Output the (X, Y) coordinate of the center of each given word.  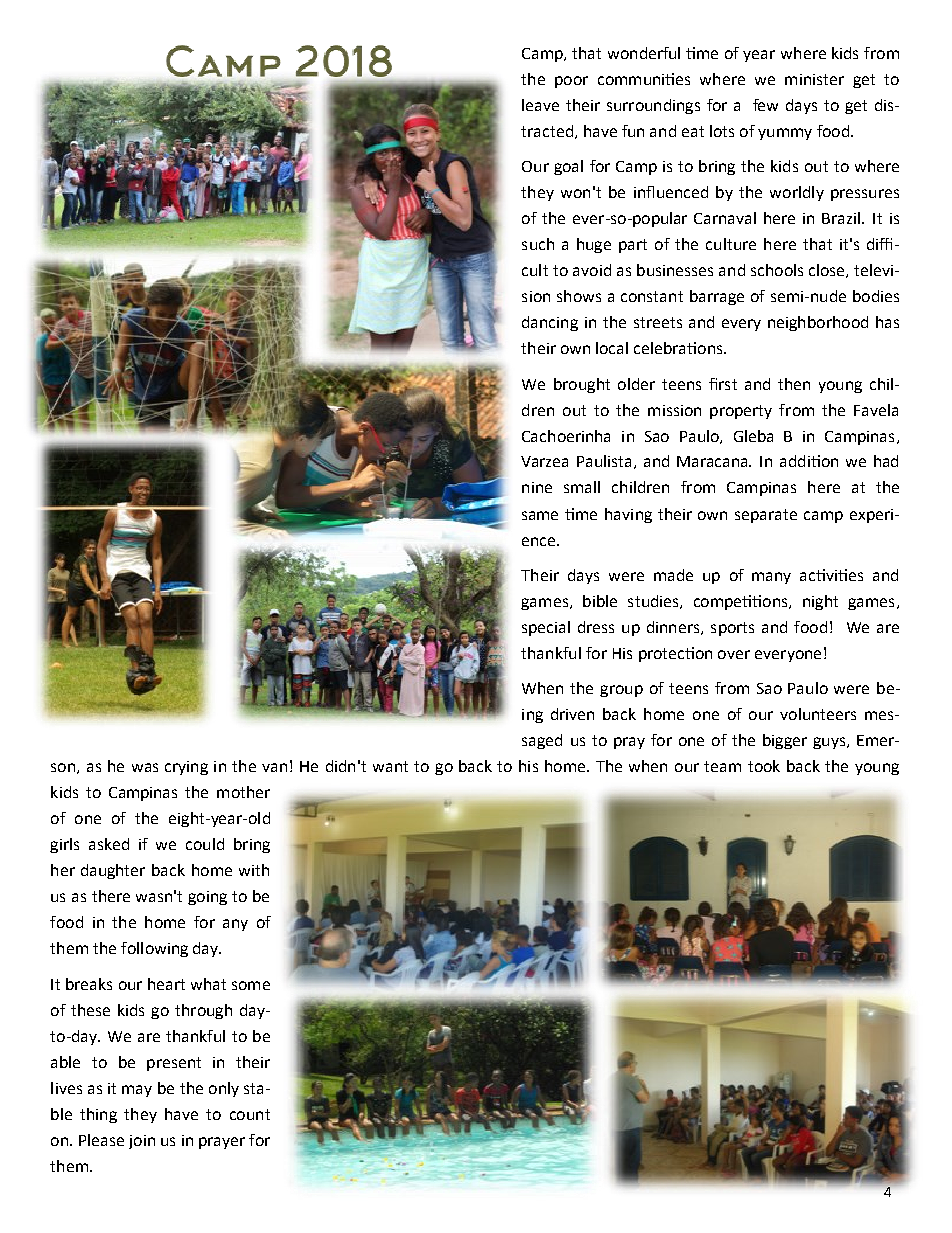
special (546, 628)
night (820, 602)
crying (186, 768)
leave (540, 105)
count (250, 1114)
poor (571, 82)
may (137, 1091)
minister (814, 79)
